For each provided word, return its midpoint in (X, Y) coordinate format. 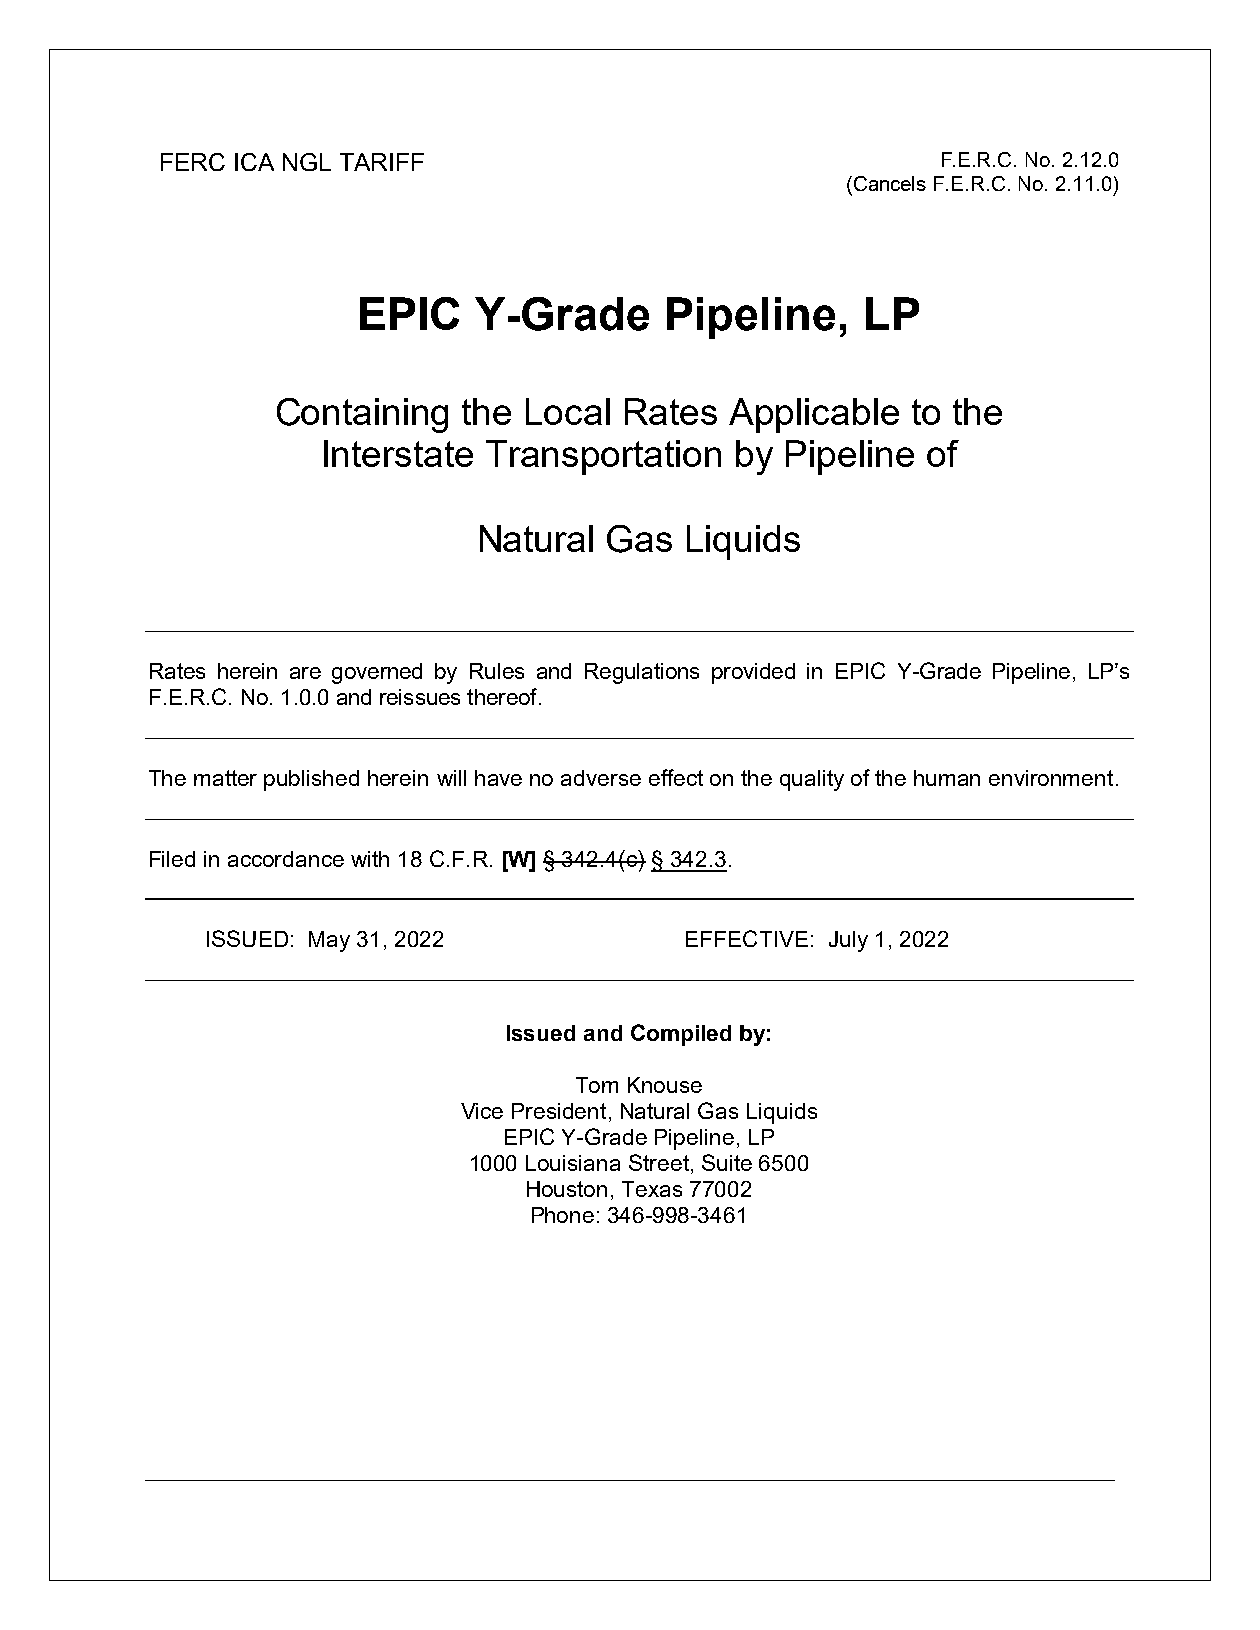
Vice (482, 1111)
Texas (652, 1189)
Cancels (888, 183)
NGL (307, 162)
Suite (727, 1162)
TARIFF (382, 162)
